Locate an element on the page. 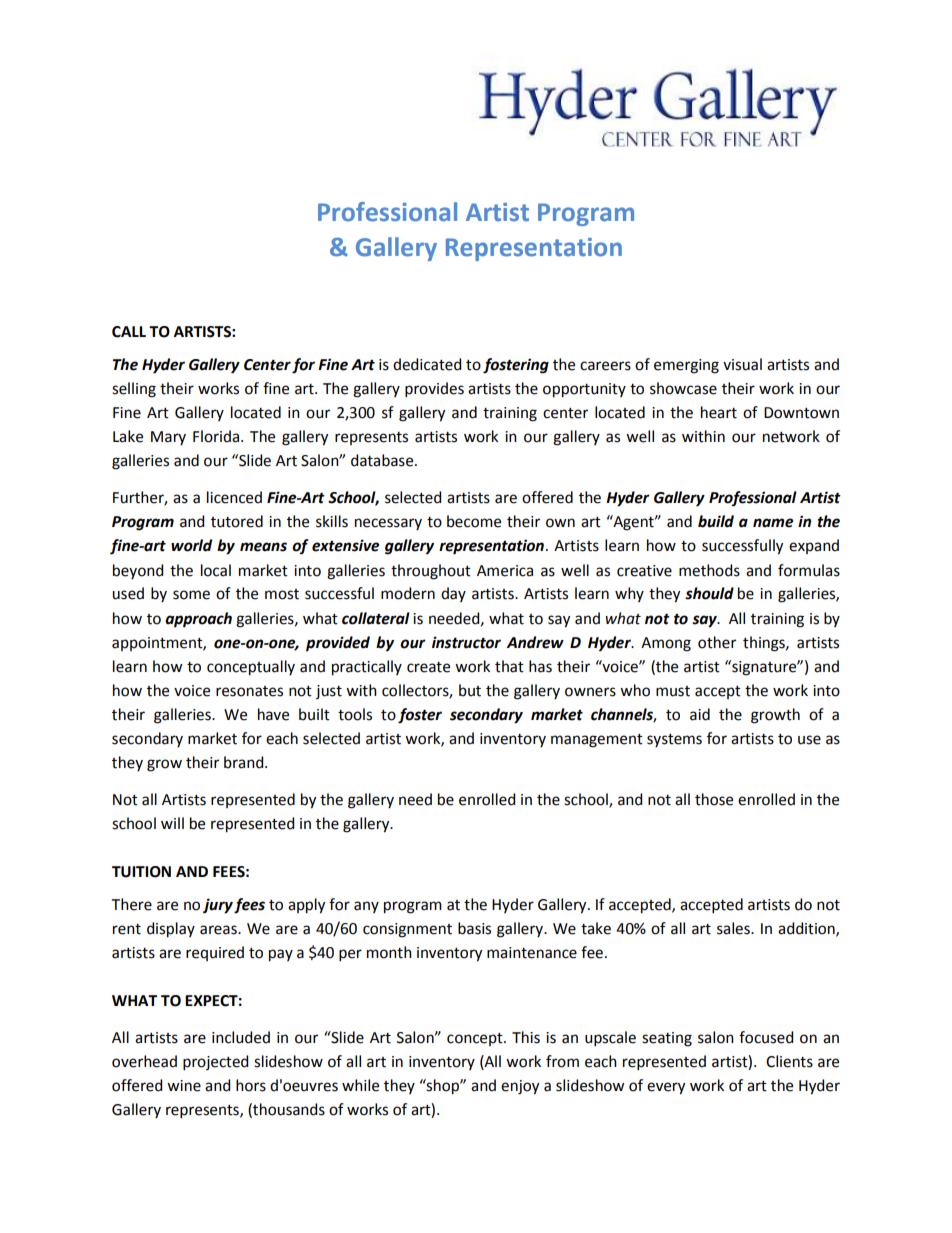  day is located at coordinates (453, 594).
